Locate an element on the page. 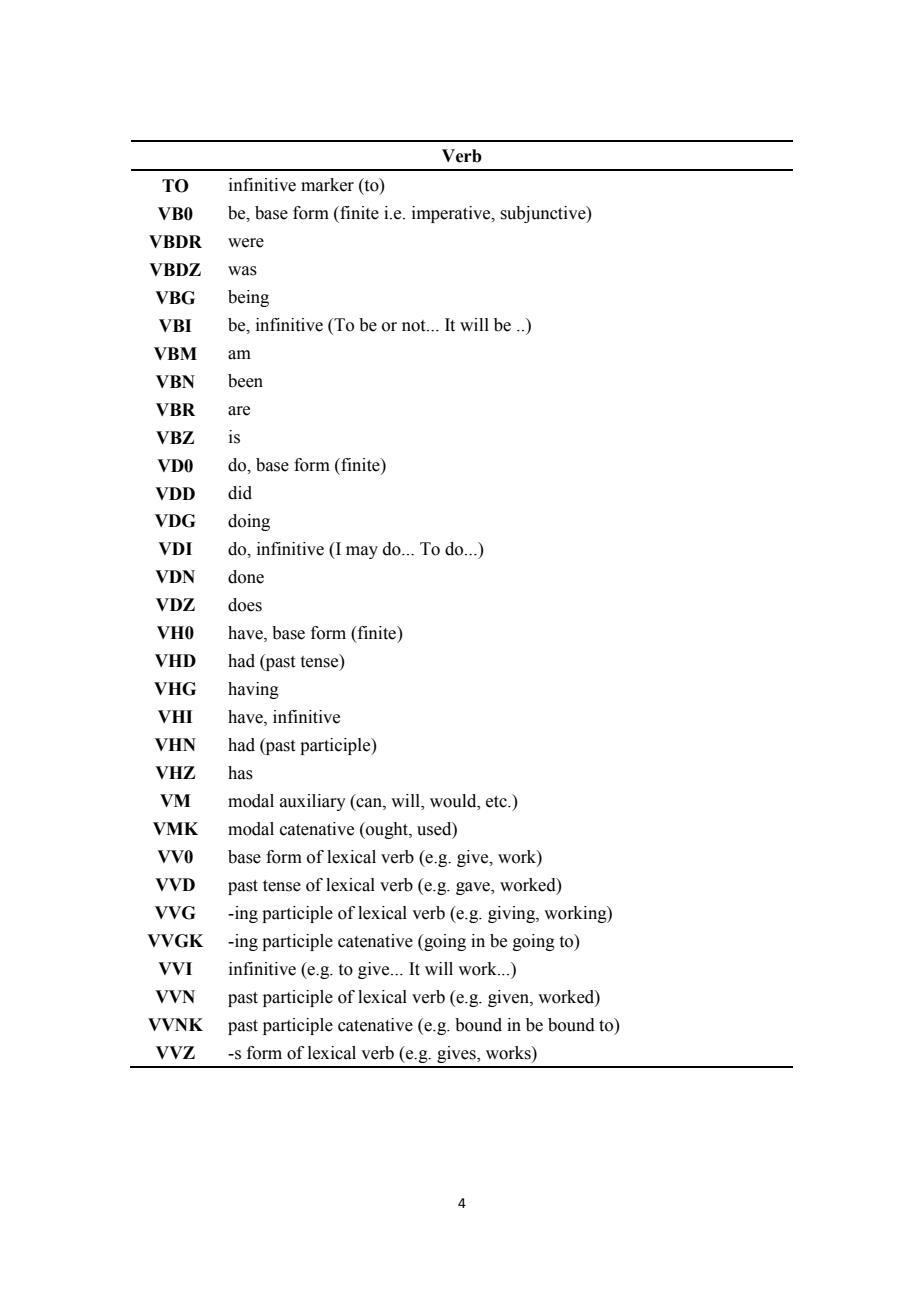 This page has width=924, height=1308. been is located at coordinates (245, 381).
